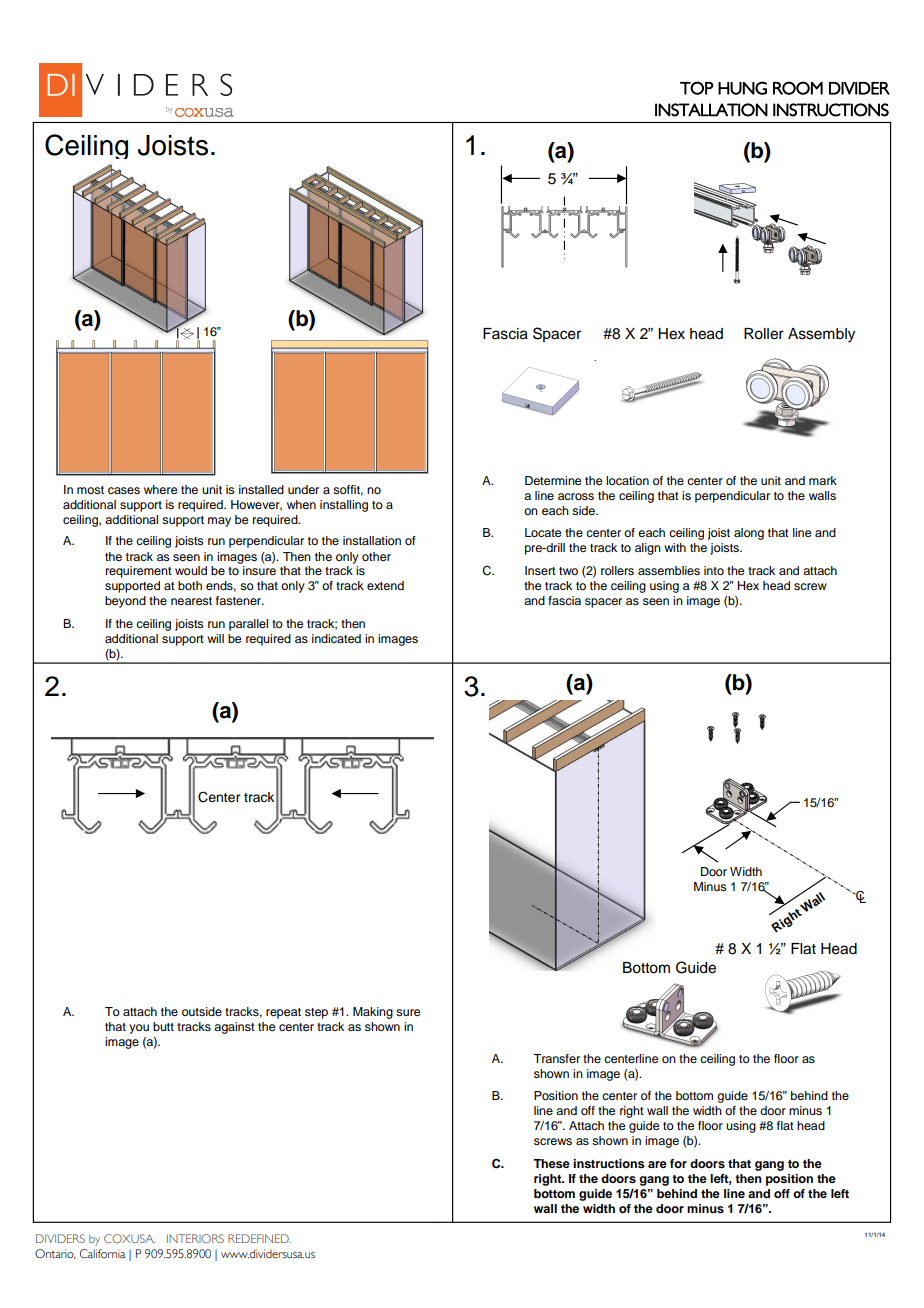 This screenshot has width=924, height=1308. What do you see at coordinates (556, 1058) in the screenshot?
I see `Transfer` at bounding box center [556, 1058].
